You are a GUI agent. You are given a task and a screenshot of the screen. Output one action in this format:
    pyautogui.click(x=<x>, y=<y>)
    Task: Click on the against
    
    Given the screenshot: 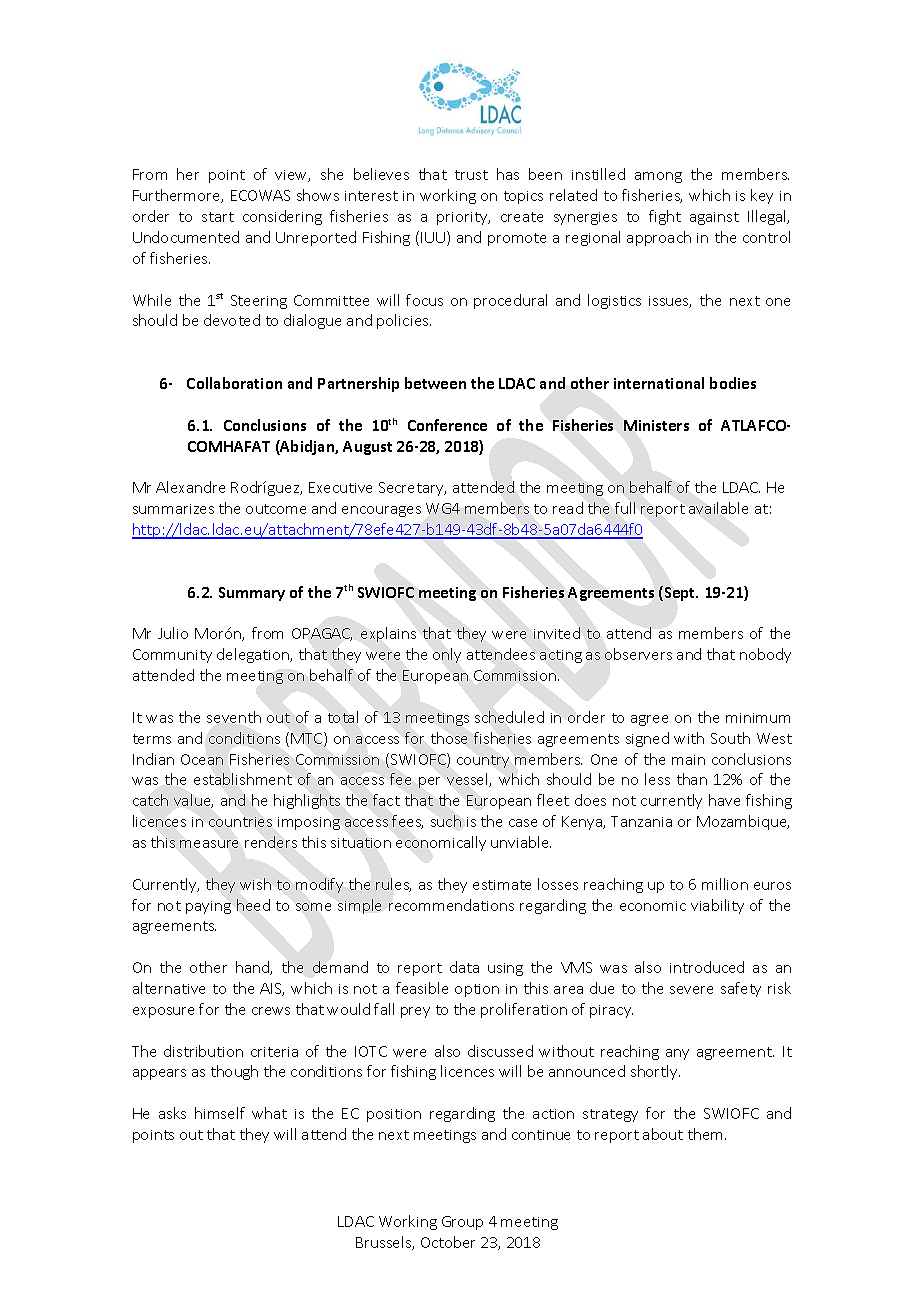 What is the action you would take?
    pyautogui.click(x=714, y=218)
